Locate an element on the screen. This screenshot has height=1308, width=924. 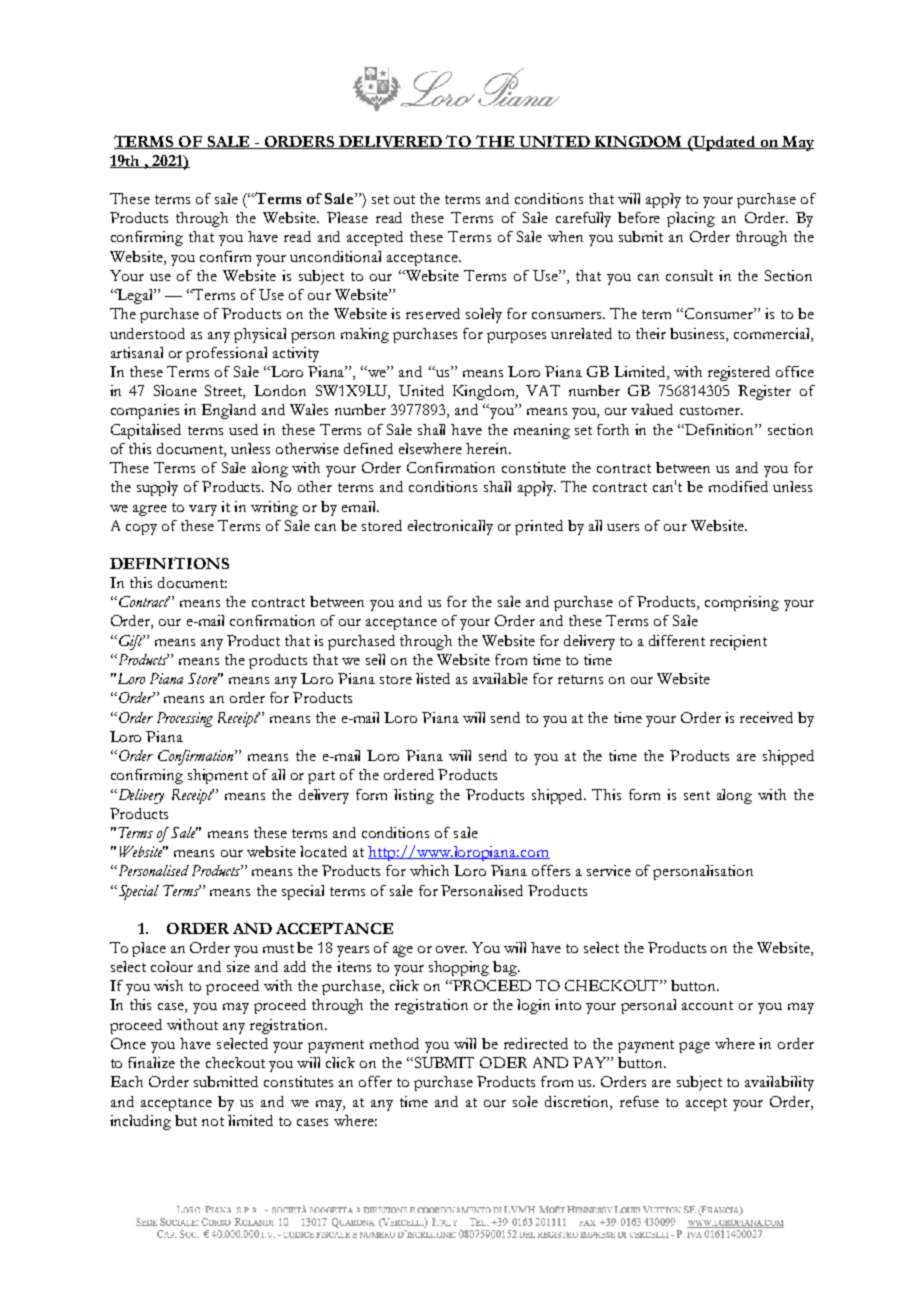
listing is located at coordinates (414, 796).
